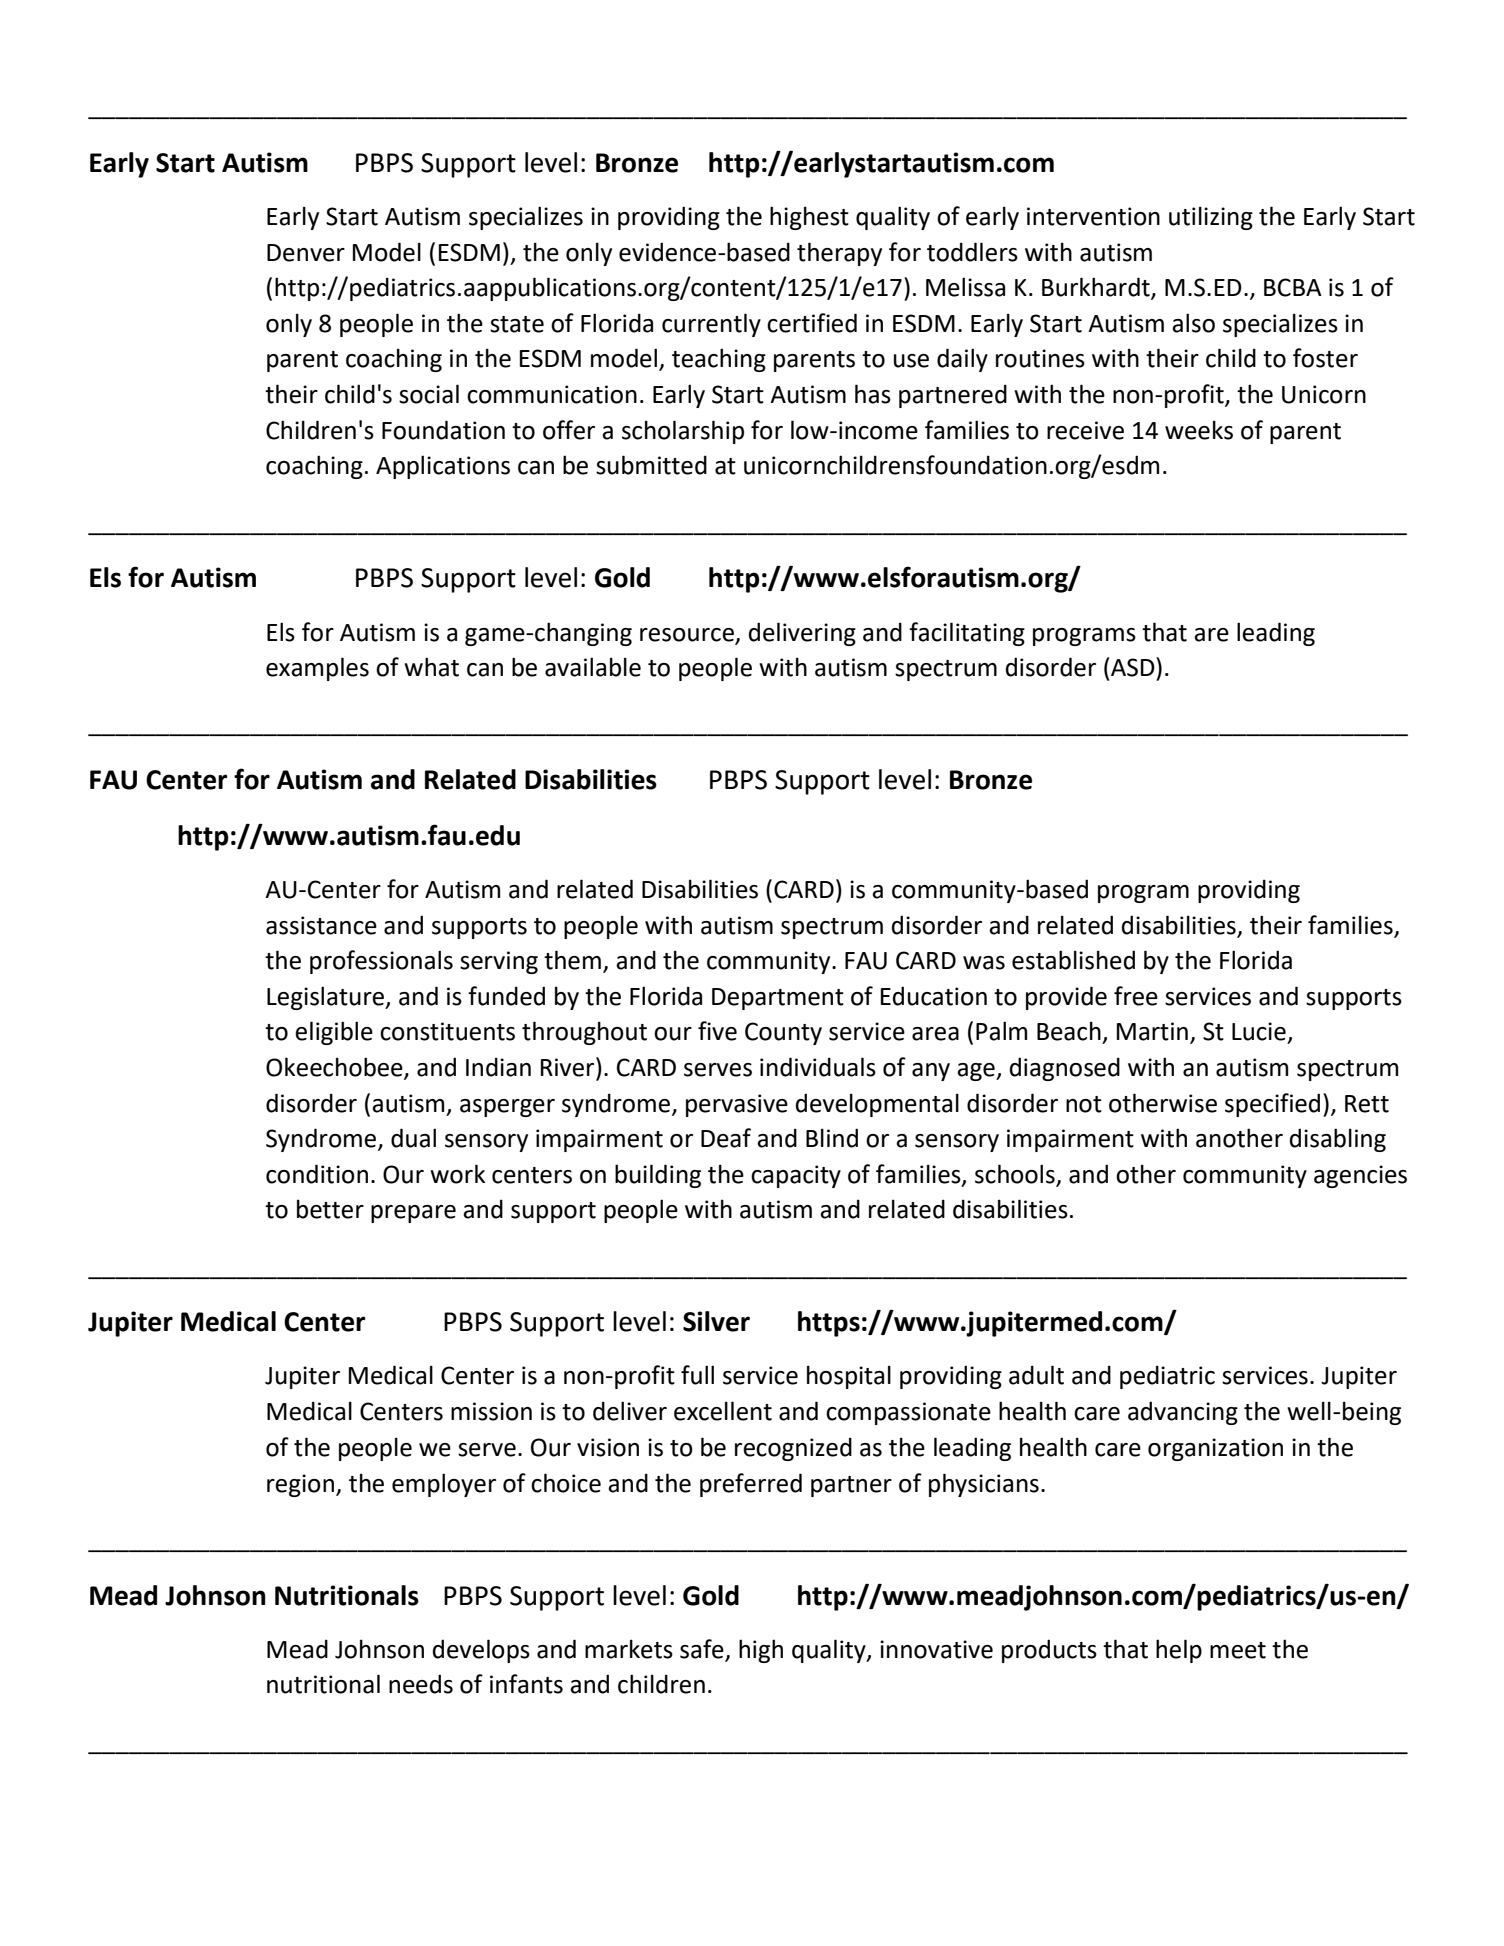 The height and width of the image is (1946, 1504). I want to click on develops, so click(481, 1651).
